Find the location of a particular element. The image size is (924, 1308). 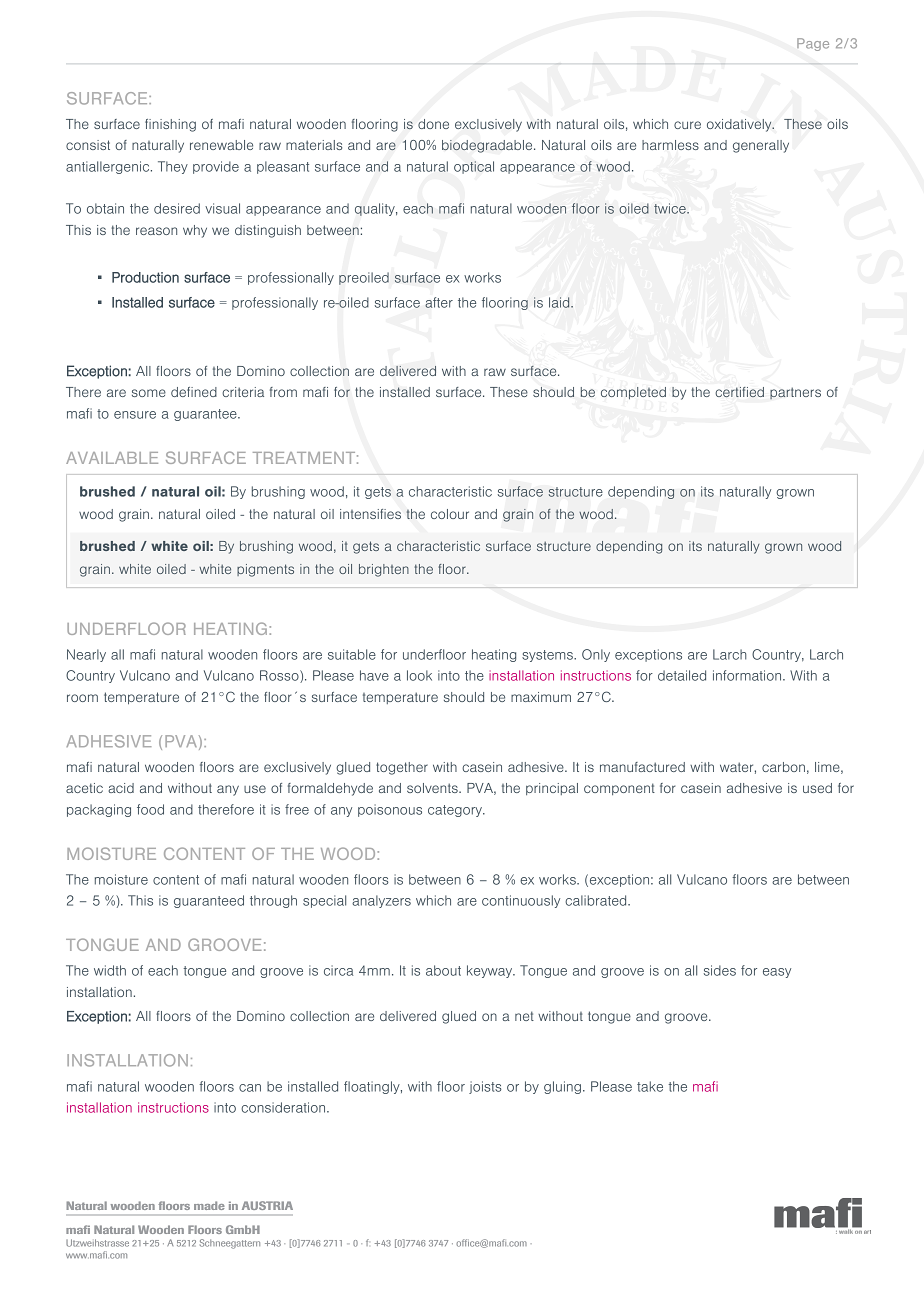

finishing is located at coordinates (170, 125).
